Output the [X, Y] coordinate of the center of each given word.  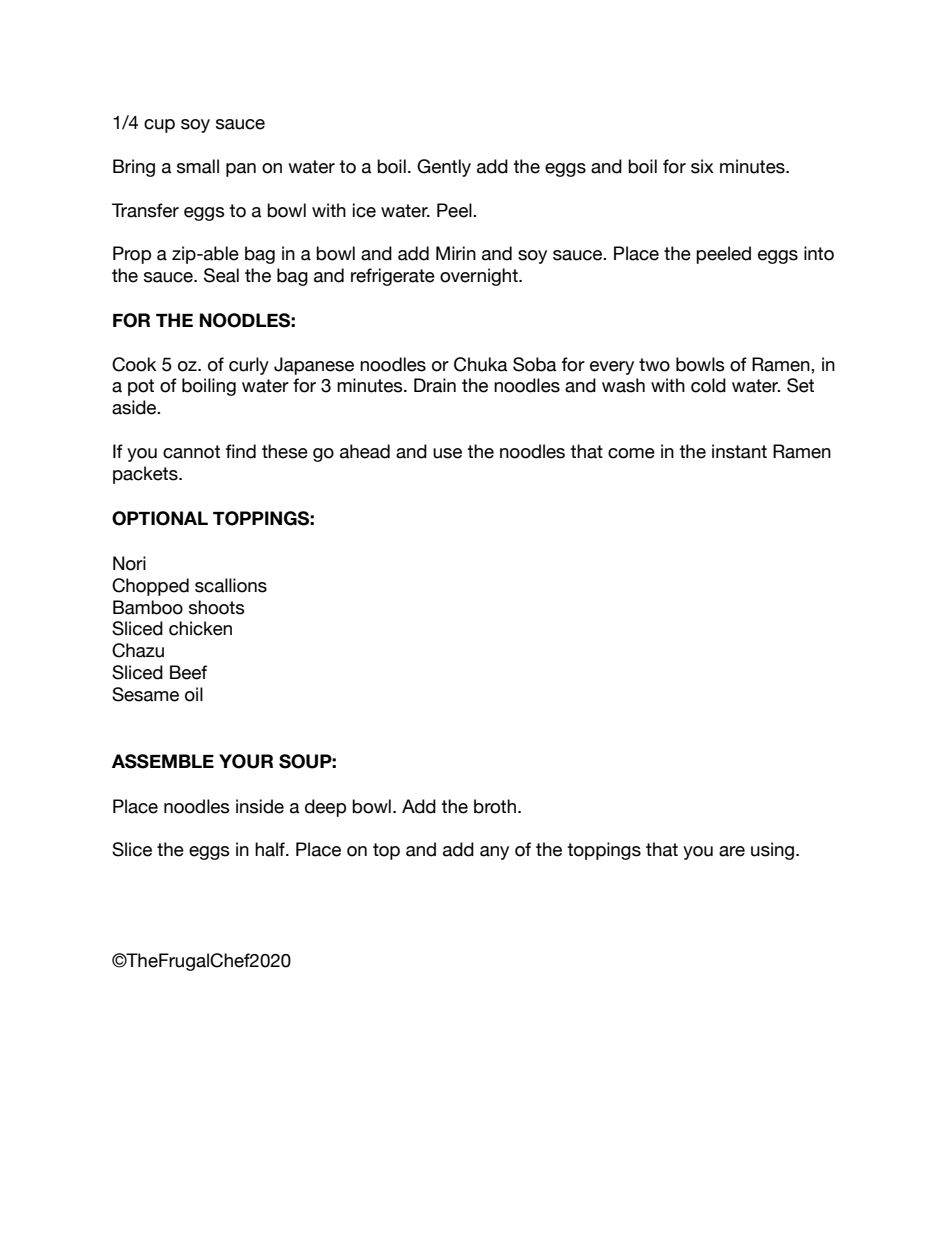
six [702, 166]
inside [260, 806]
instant [739, 451]
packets [146, 475]
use [447, 453]
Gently [444, 168]
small [198, 166]
